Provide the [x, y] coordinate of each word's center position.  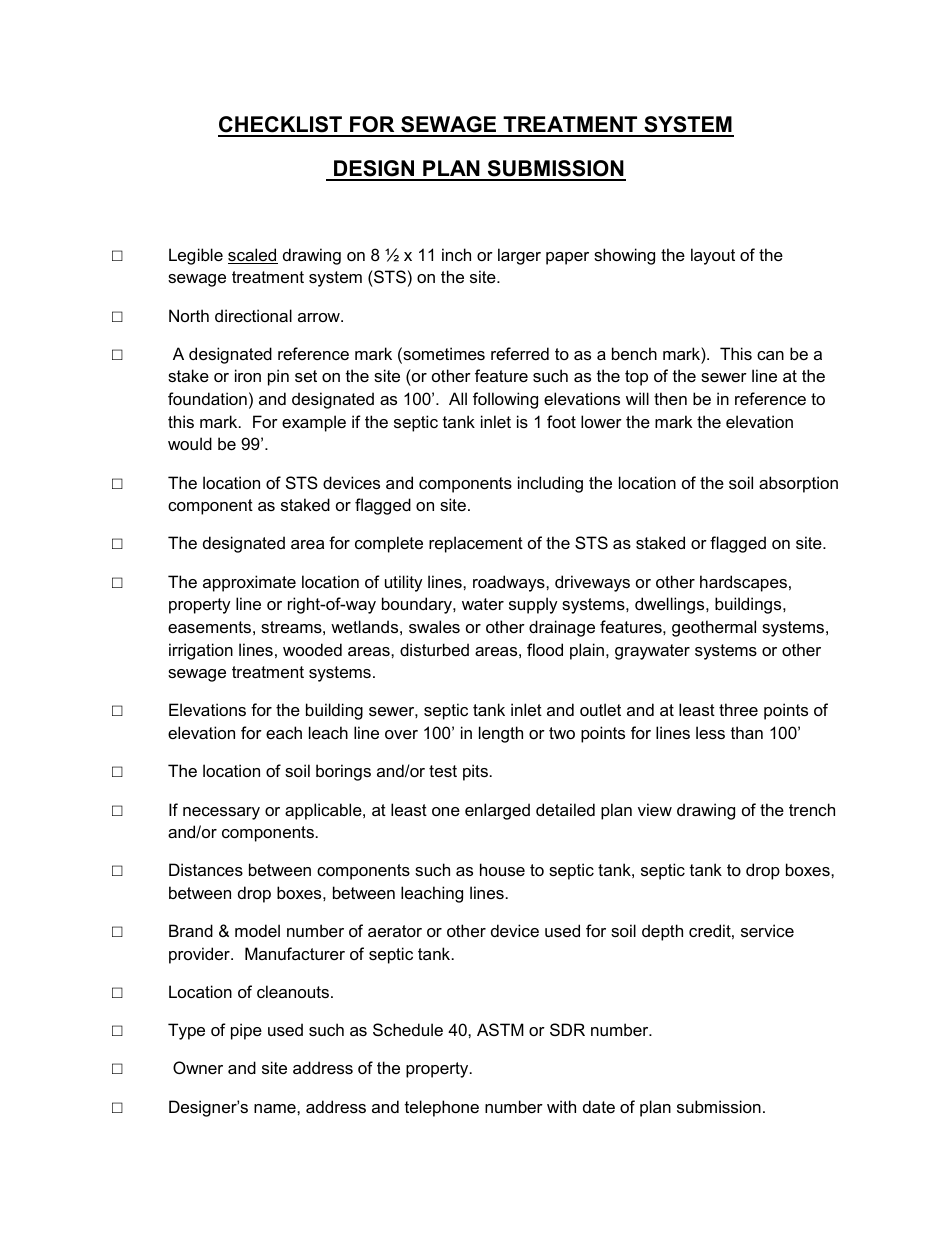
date [599, 1106]
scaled [253, 256]
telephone [442, 1108]
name [276, 1108]
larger [519, 256]
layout [713, 256]
